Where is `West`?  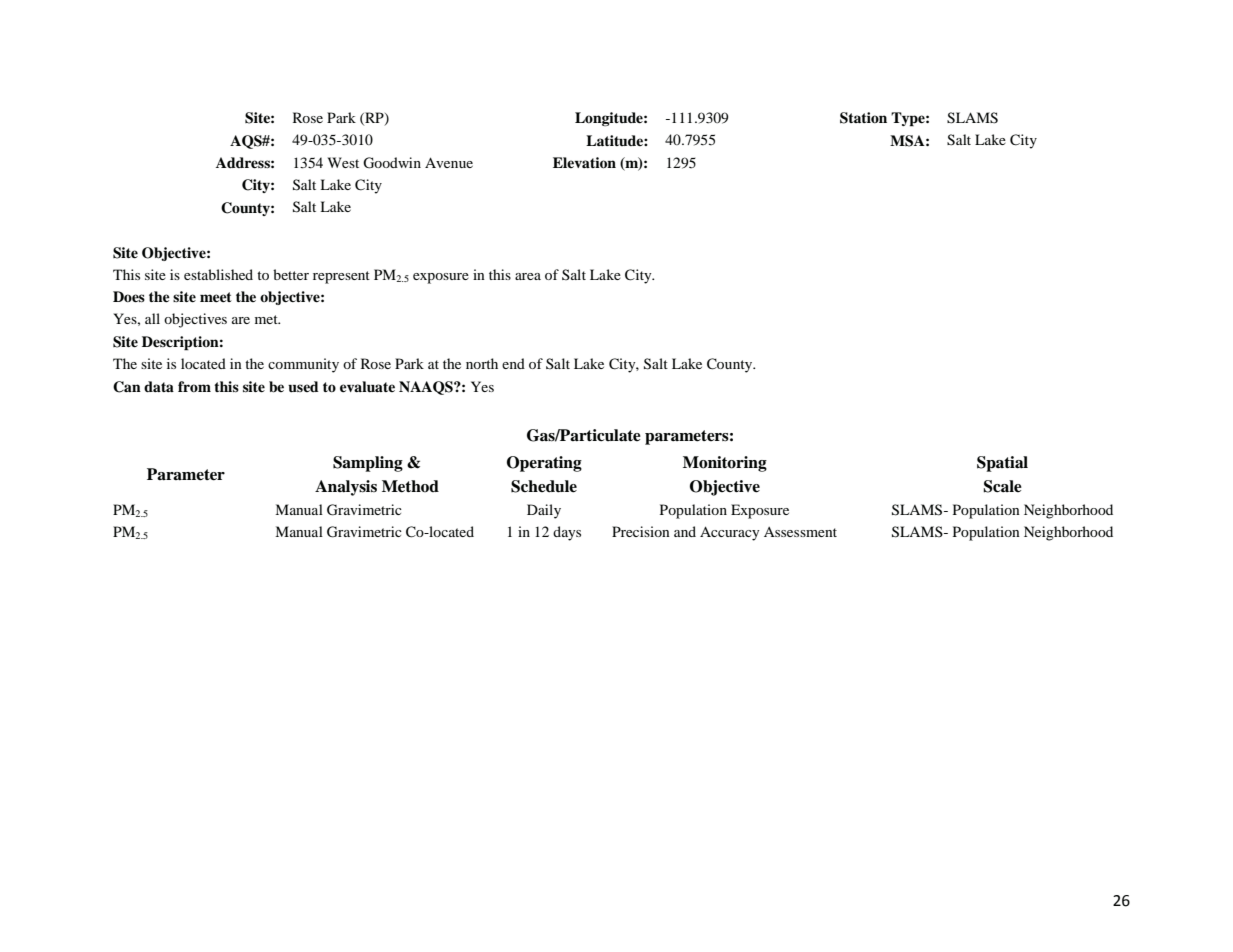
West is located at coordinates (343, 162).
